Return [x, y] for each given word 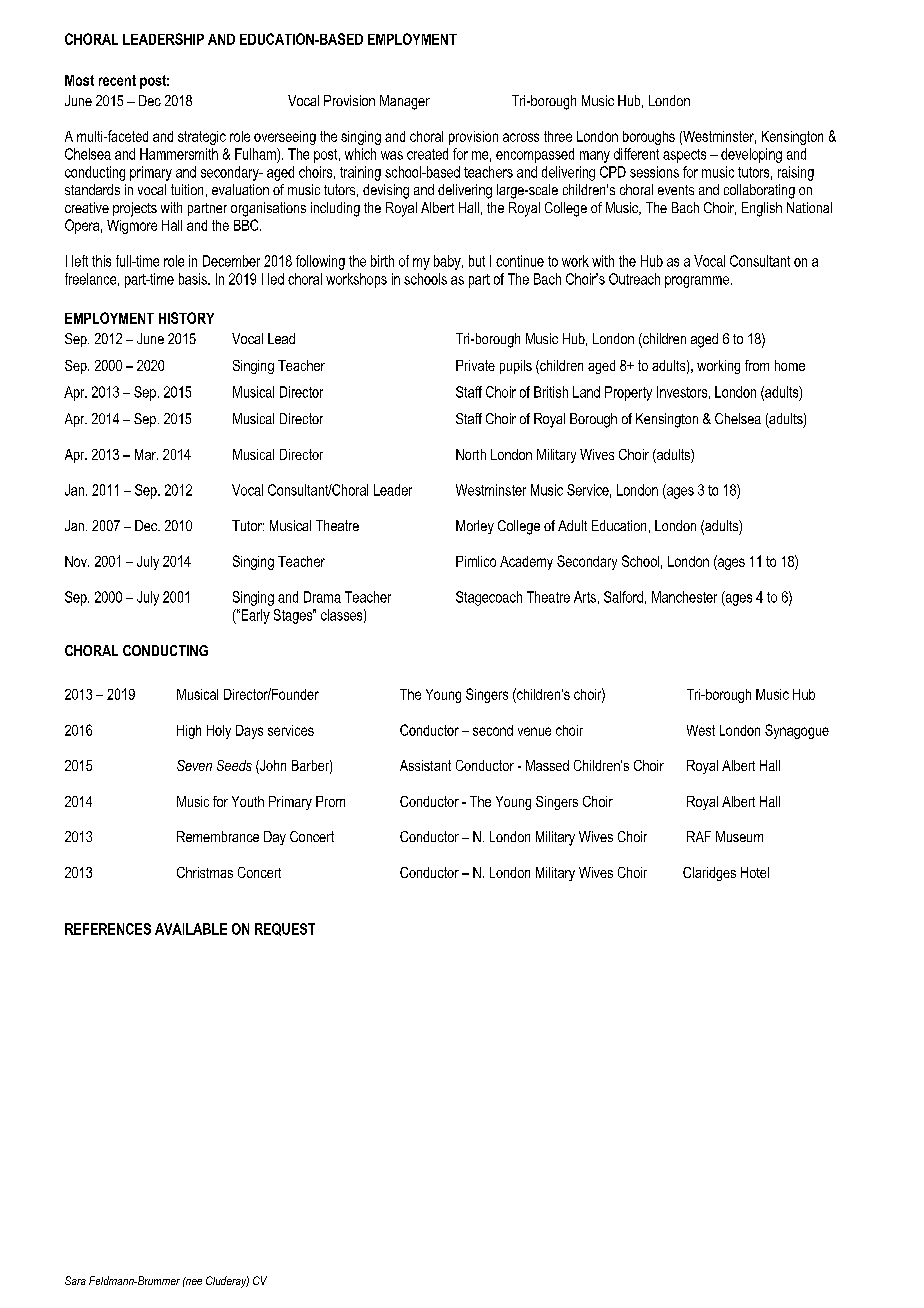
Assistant [425, 765]
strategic [202, 138]
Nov [77, 561]
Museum [739, 836]
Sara [75, 1280]
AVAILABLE [191, 929]
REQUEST [285, 929]
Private [475, 365]
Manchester [684, 597]
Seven [194, 765]
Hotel [755, 872]
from [757, 365]
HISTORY [186, 318]
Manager [405, 102]
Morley [475, 527]
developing [751, 155]
